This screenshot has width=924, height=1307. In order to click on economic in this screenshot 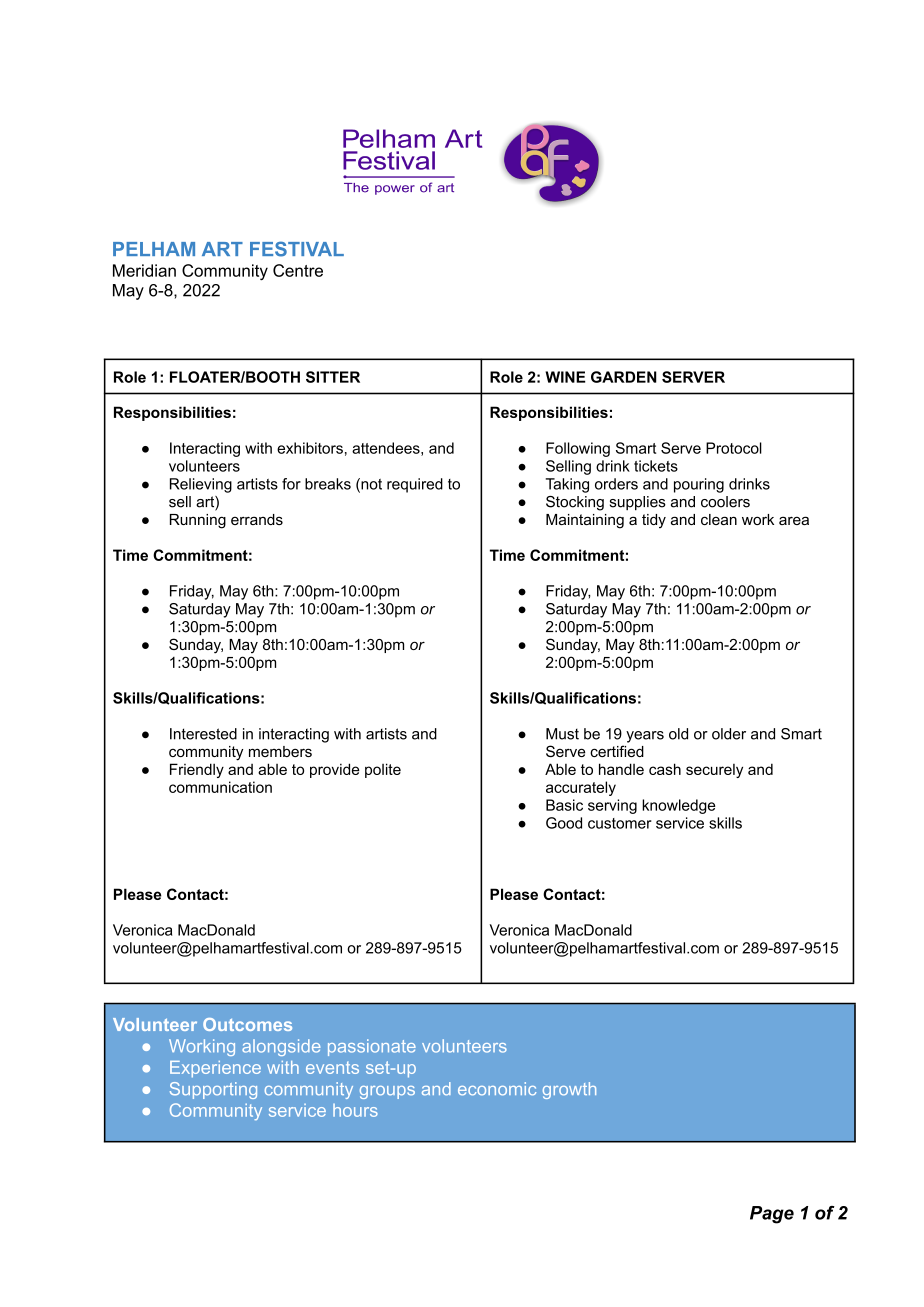, I will do `click(497, 1089)`.
